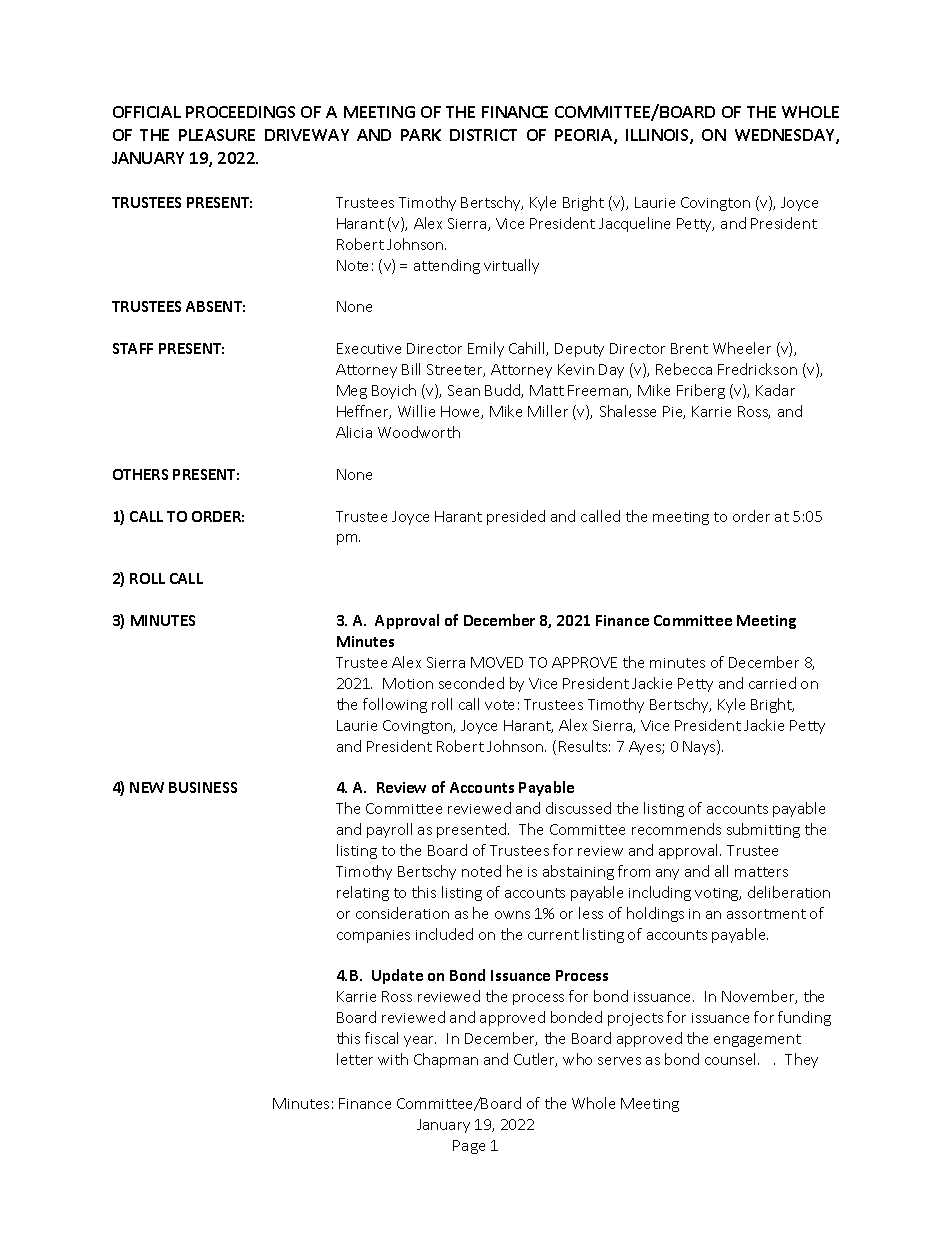  I want to click on STAFF, so click(133, 348).
